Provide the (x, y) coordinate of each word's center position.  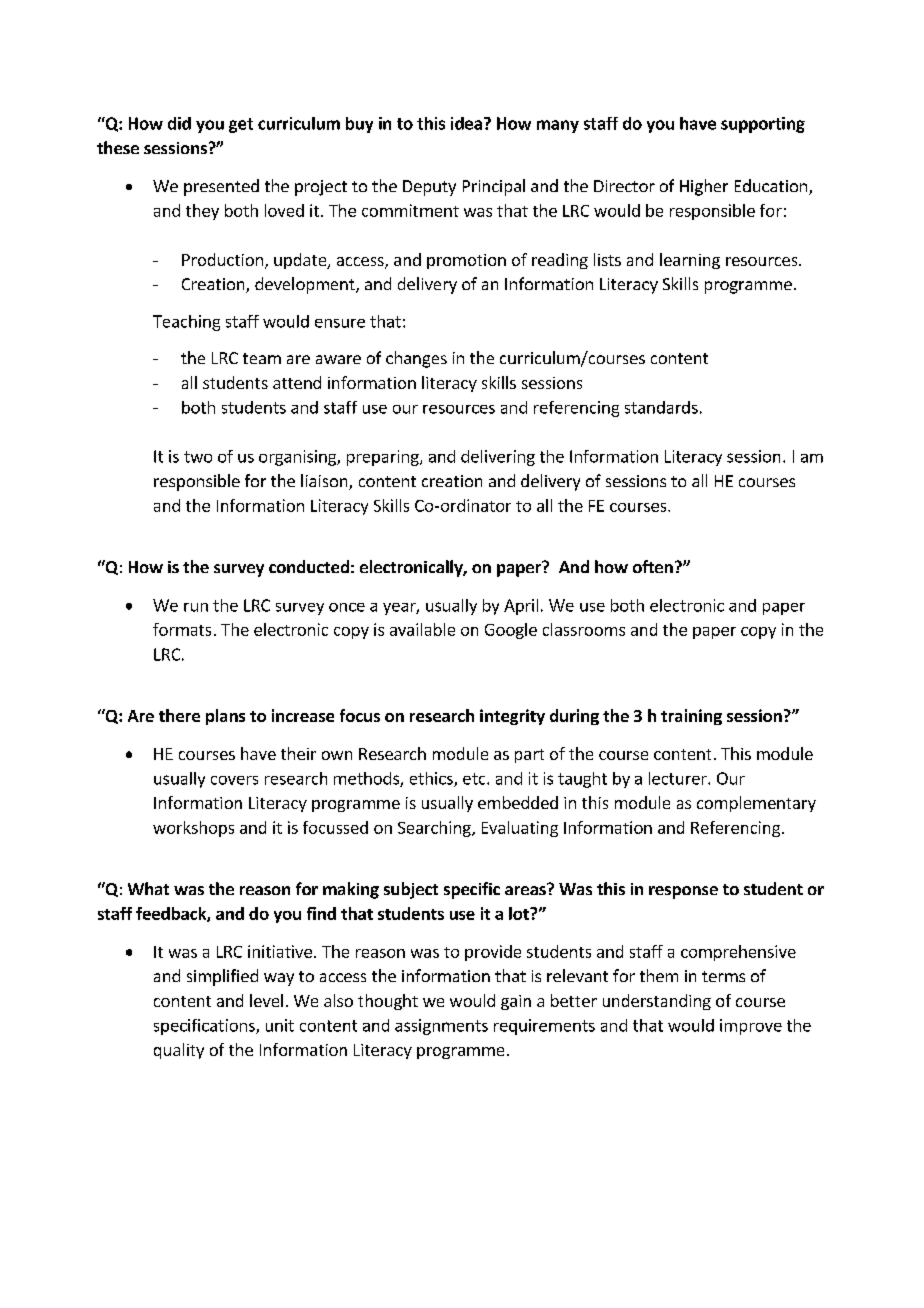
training (691, 717)
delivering (498, 458)
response (683, 892)
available (422, 629)
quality (179, 1051)
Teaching (186, 323)
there (179, 715)
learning (690, 261)
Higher (704, 187)
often (653, 566)
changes (416, 359)
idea (466, 123)
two (198, 457)
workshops (193, 829)
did (179, 123)
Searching (435, 829)
